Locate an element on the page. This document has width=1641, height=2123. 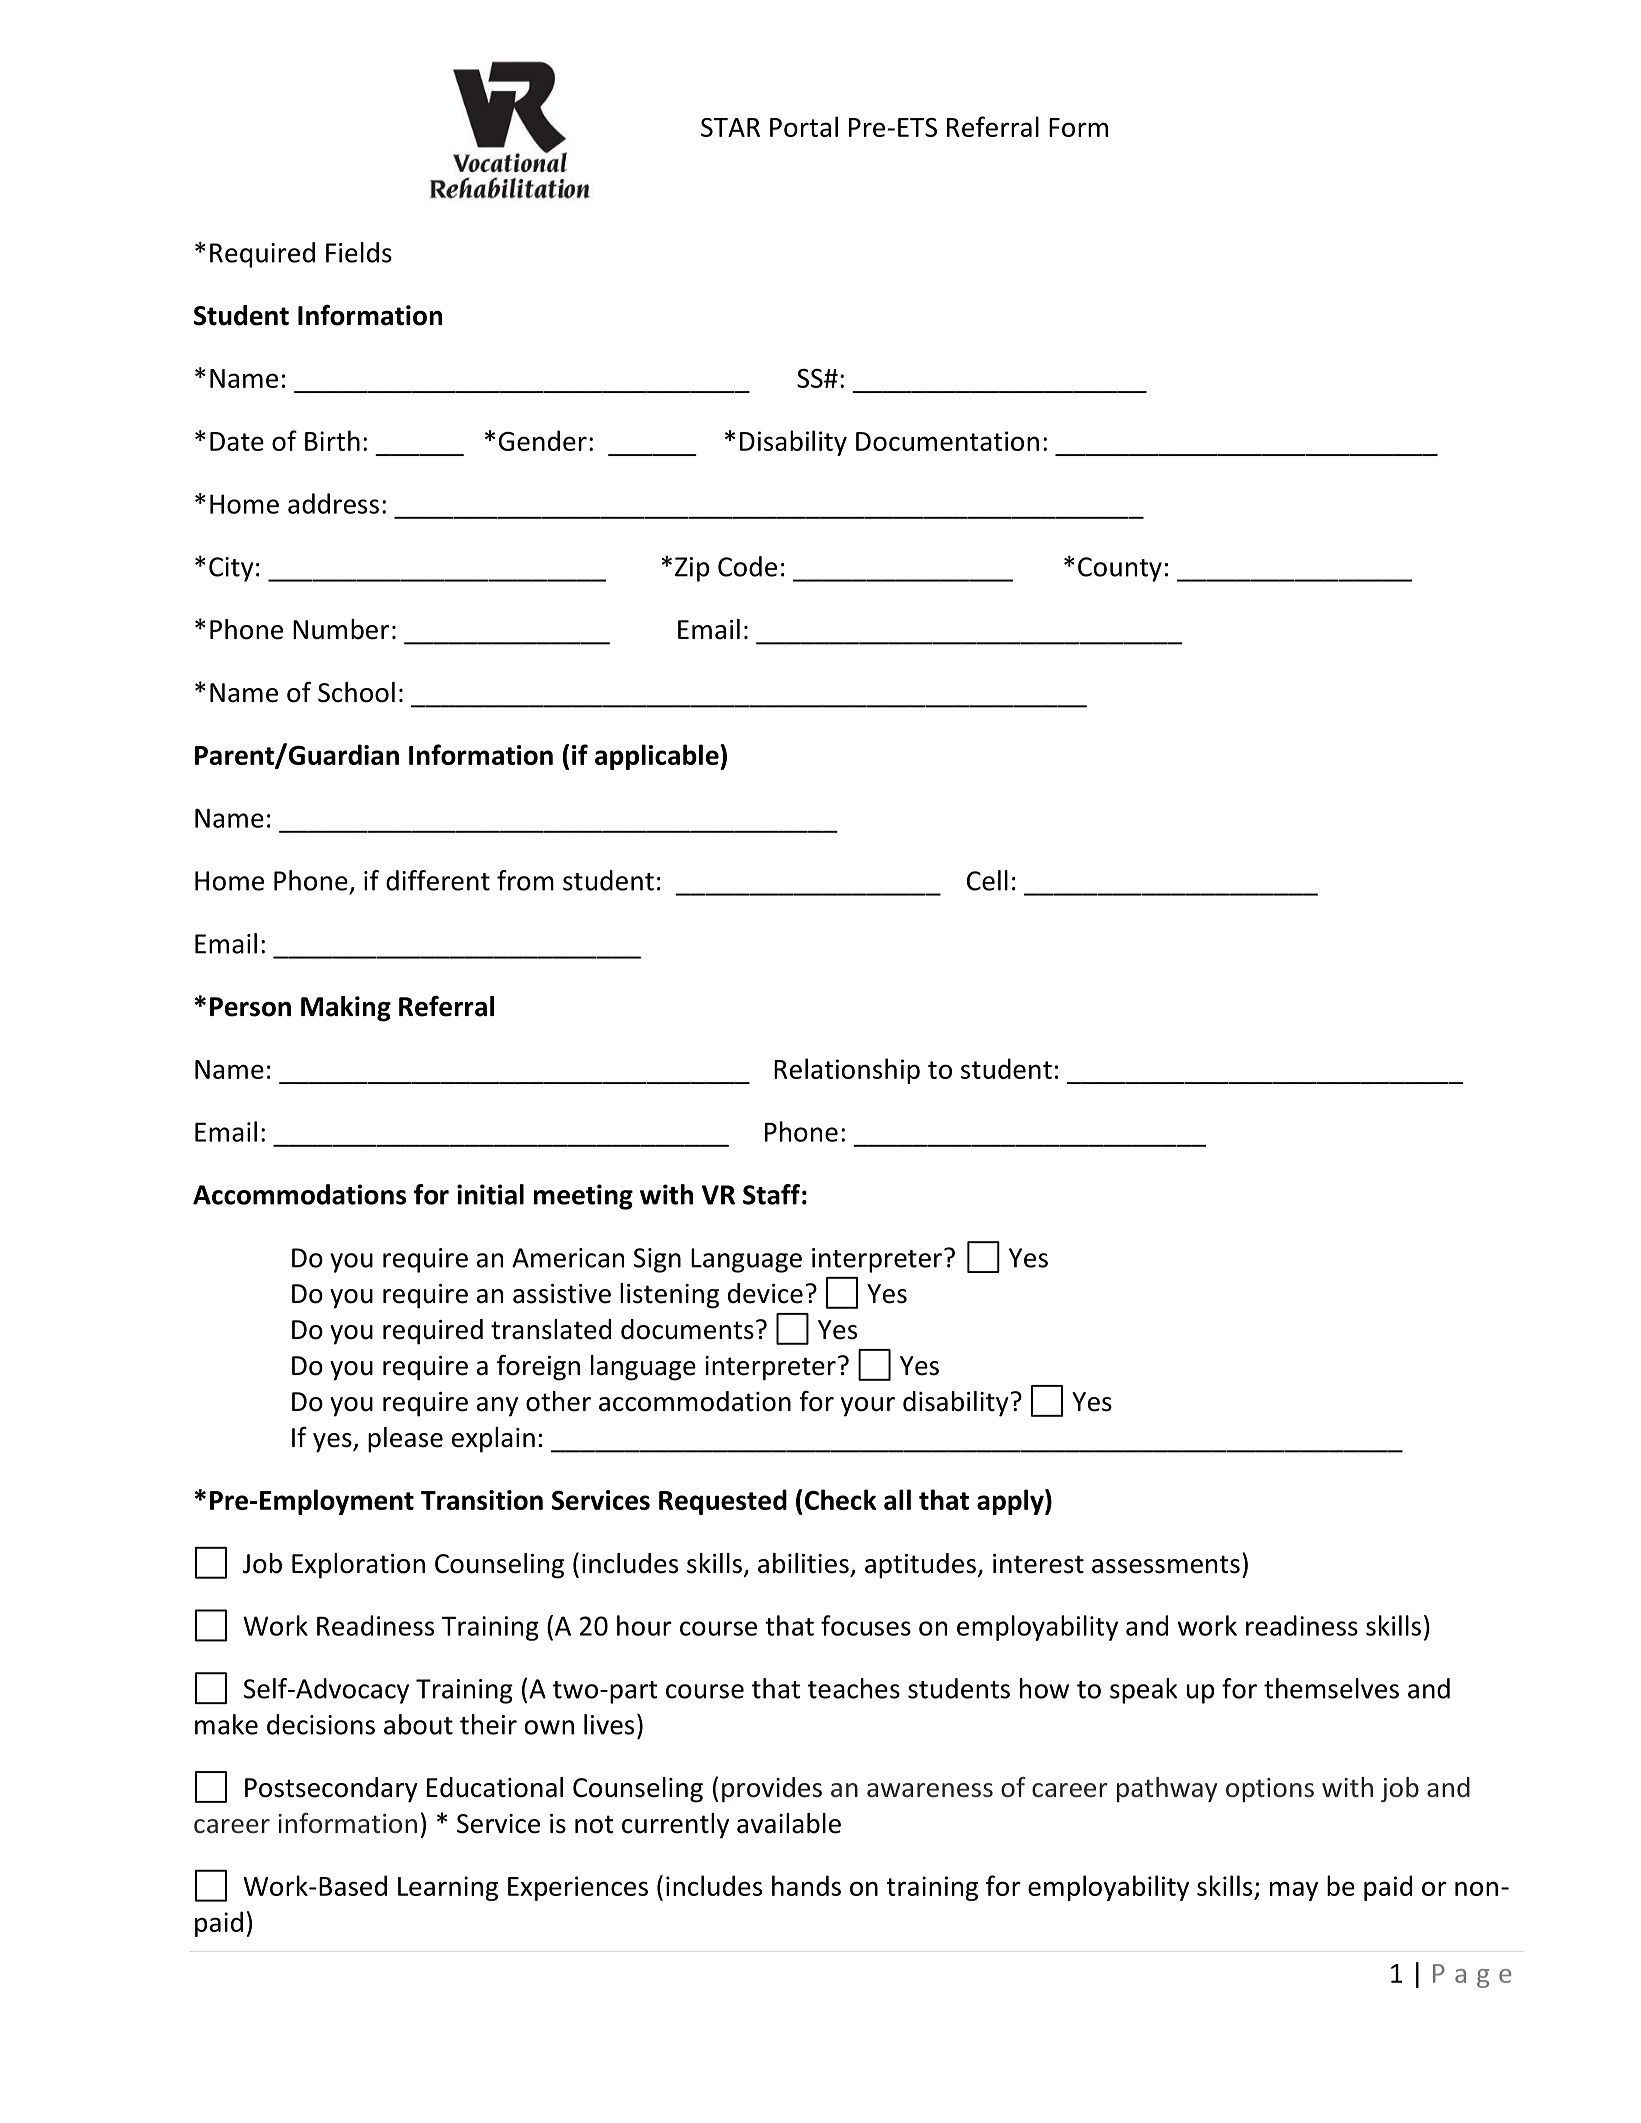
Documentation is located at coordinates (947, 441).
